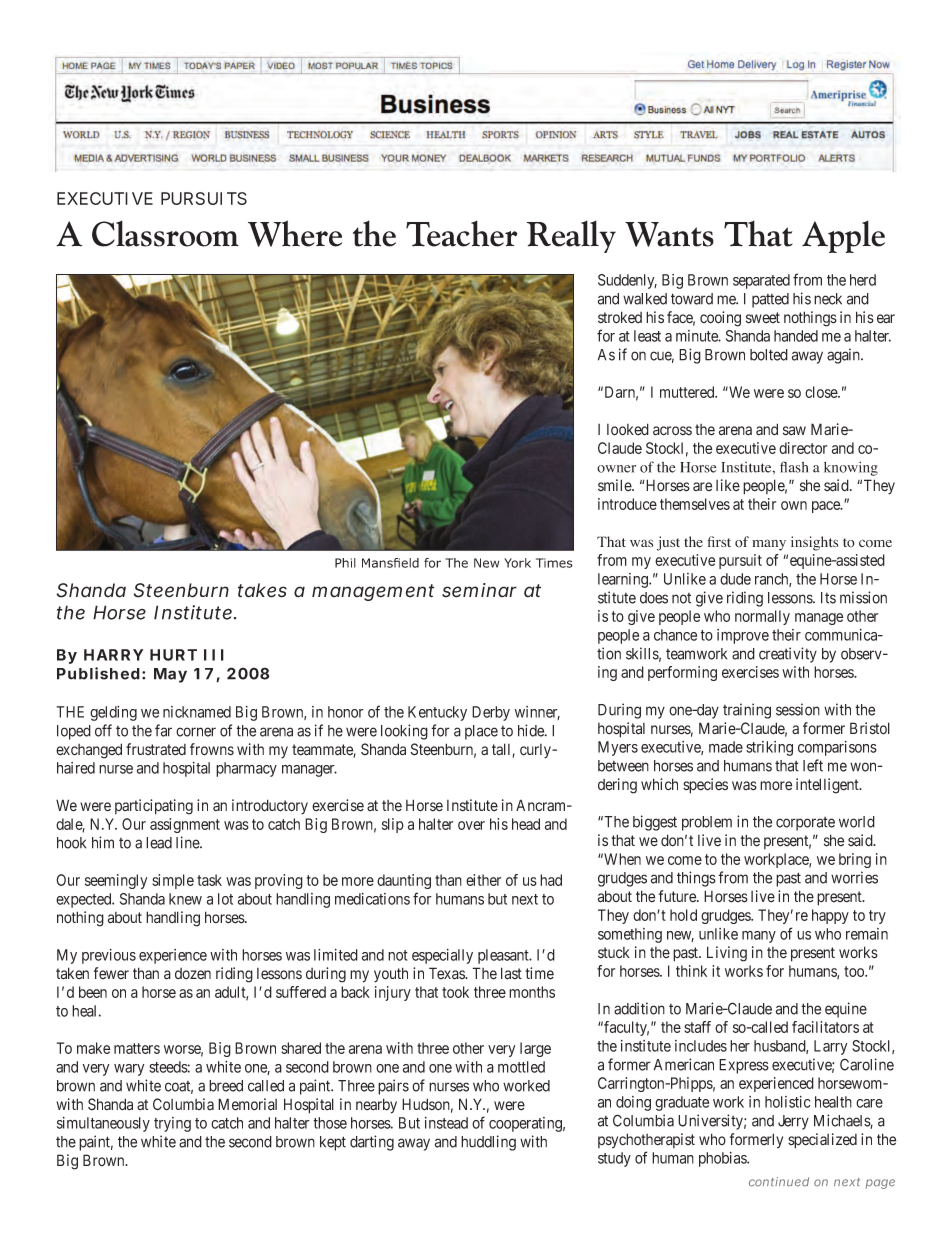 Image resolution: width=952 pixels, height=1233 pixels. Describe the element at coordinates (462, 233) in the screenshot. I see `Teacher` at that location.
